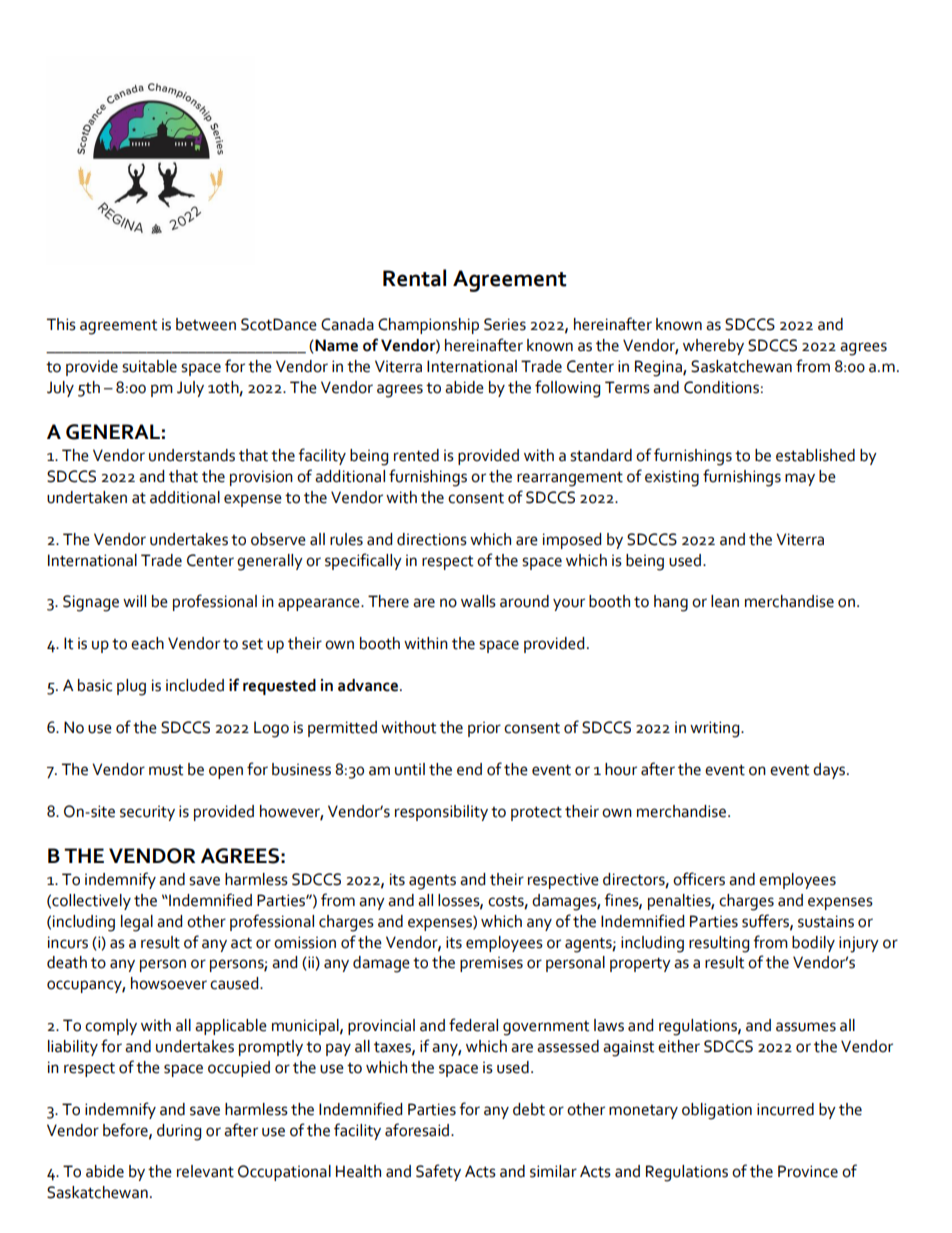  Describe the element at coordinates (725, 601) in the screenshot. I see `lean` at that location.
